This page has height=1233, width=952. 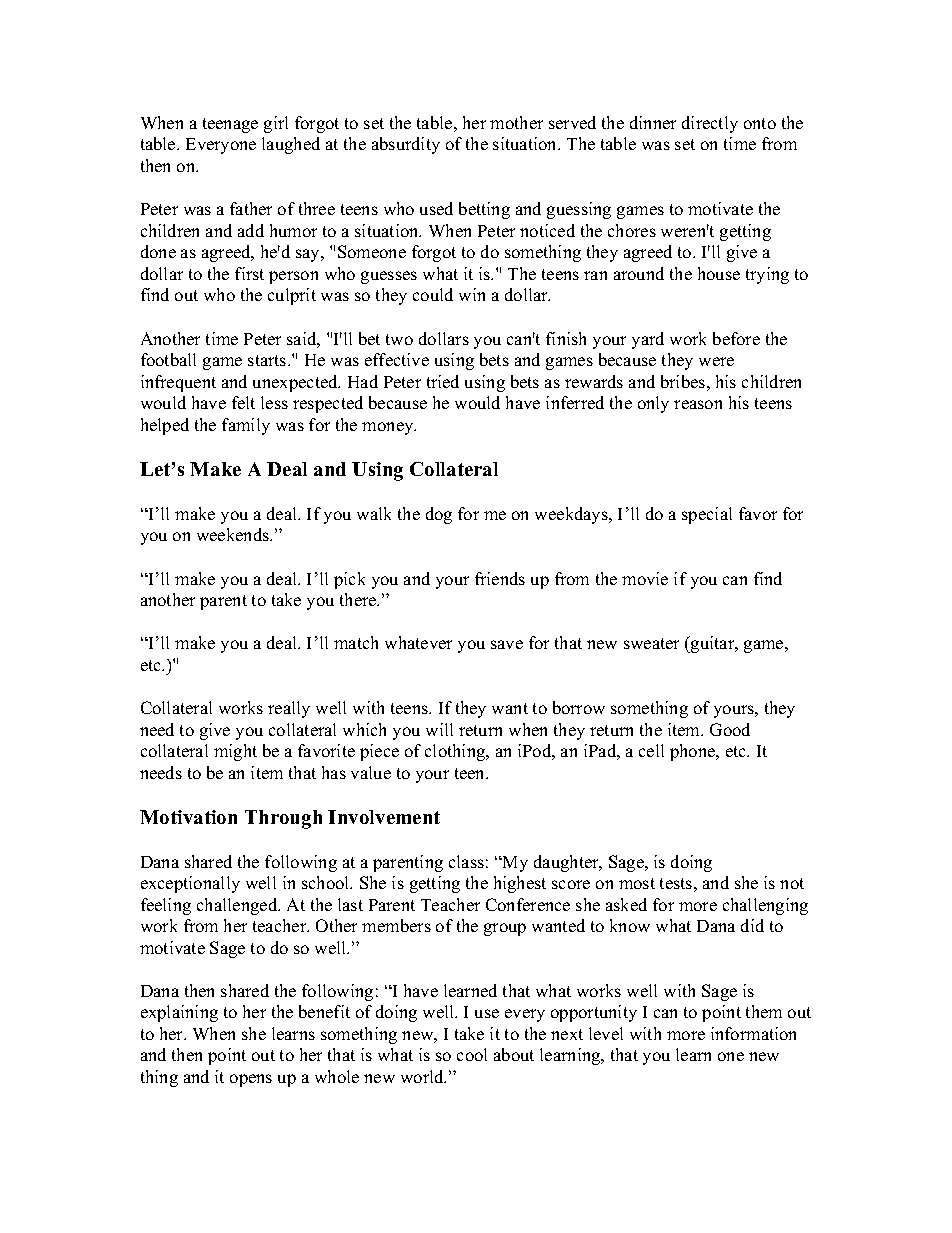 I want to click on reason, so click(x=698, y=404).
